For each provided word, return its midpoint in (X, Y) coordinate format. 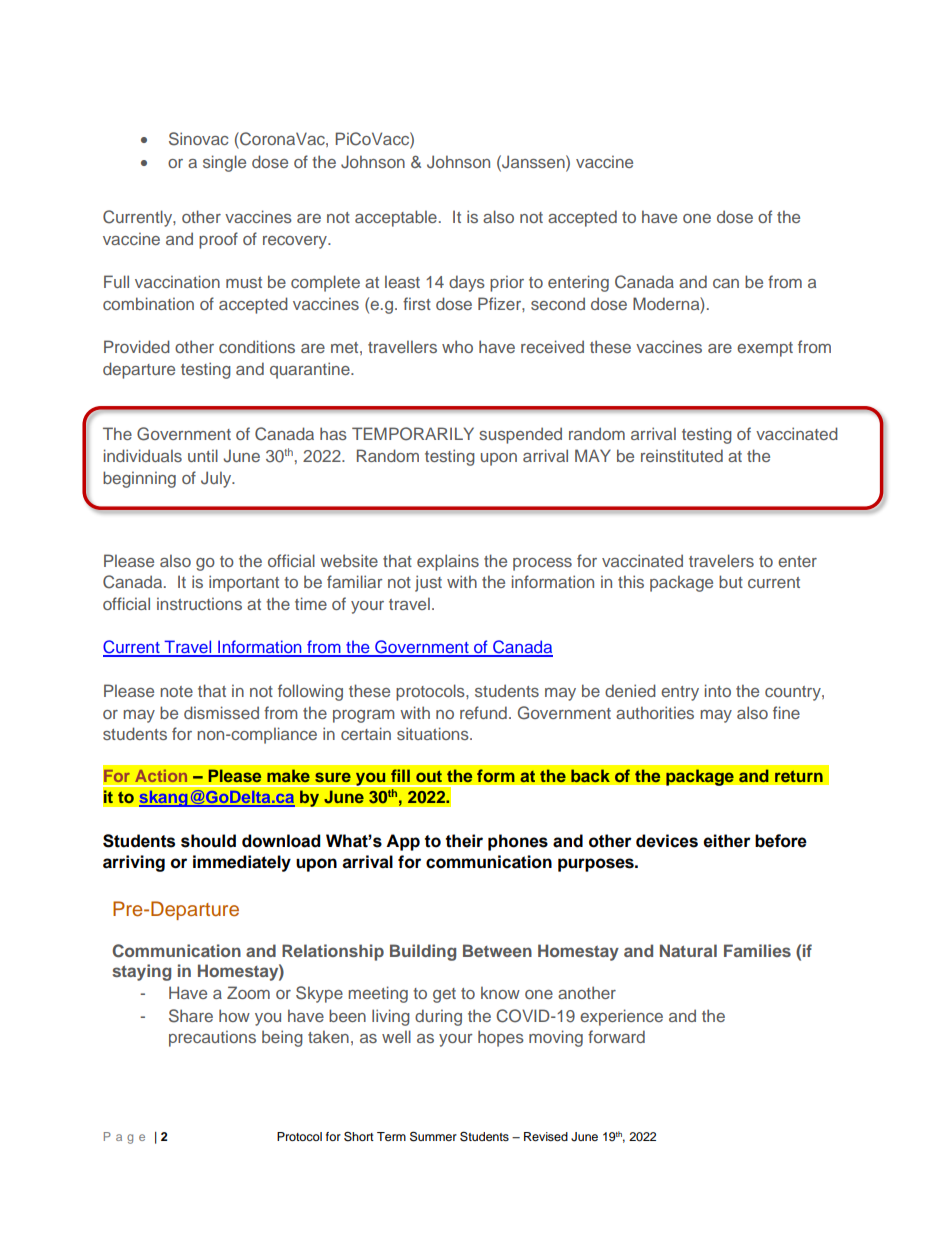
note (176, 691)
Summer (433, 1136)
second (558, 303)
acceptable (396, 218)
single (224, 163)
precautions (212, 1038)
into (718, 690)
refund (483, 712)
